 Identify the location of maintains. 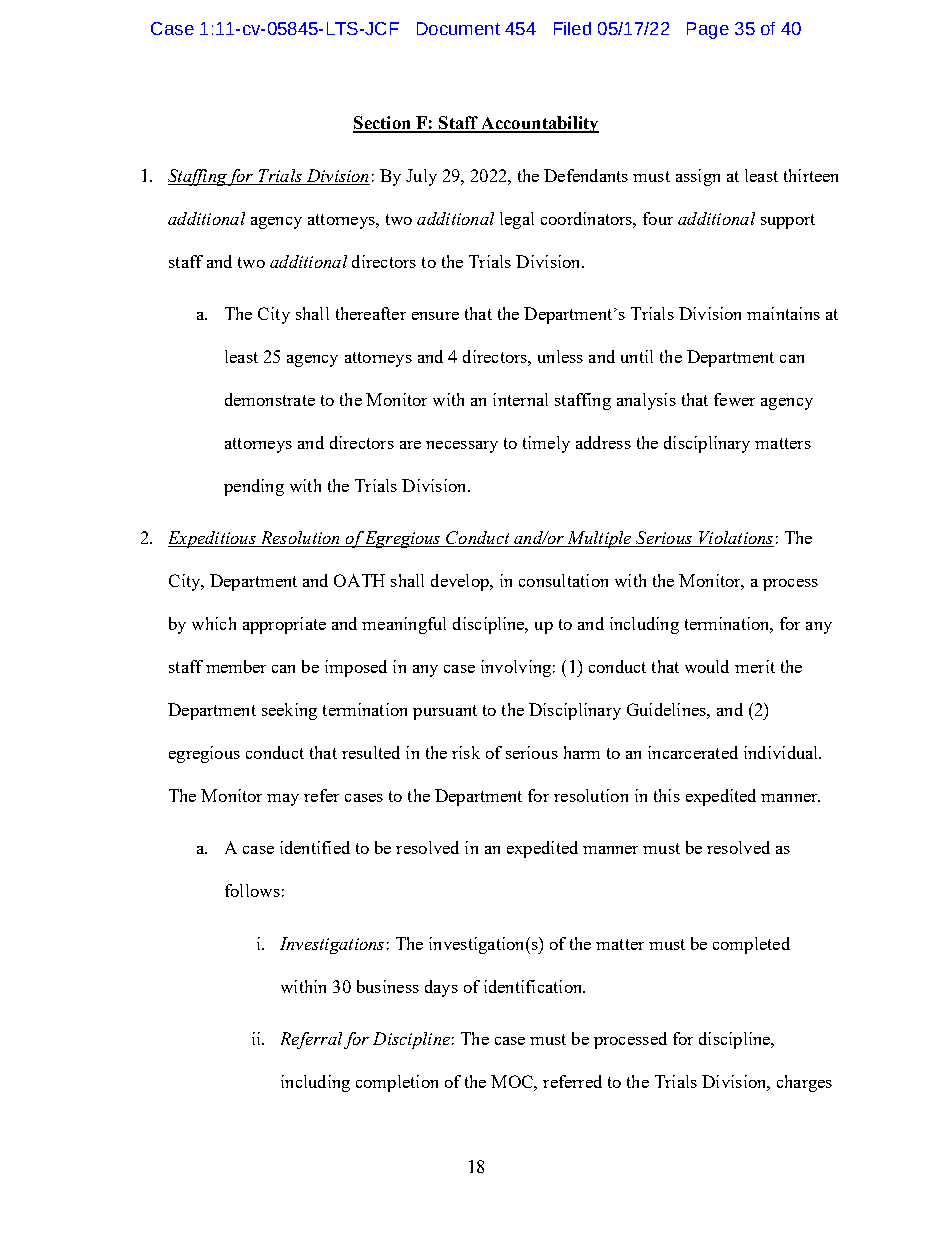
(783, 313).
